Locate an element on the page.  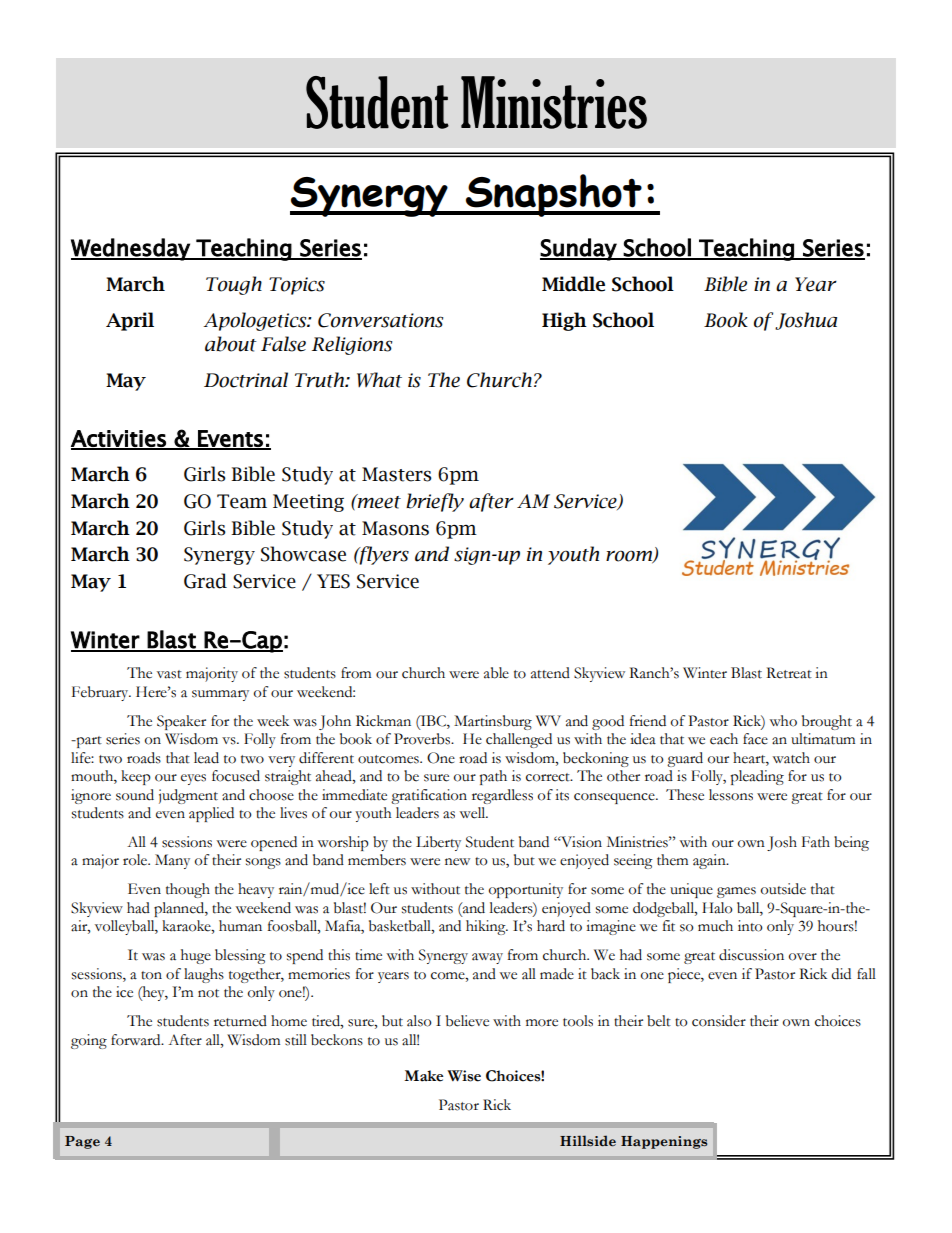
challenged is located at coordinates (519, 740).
